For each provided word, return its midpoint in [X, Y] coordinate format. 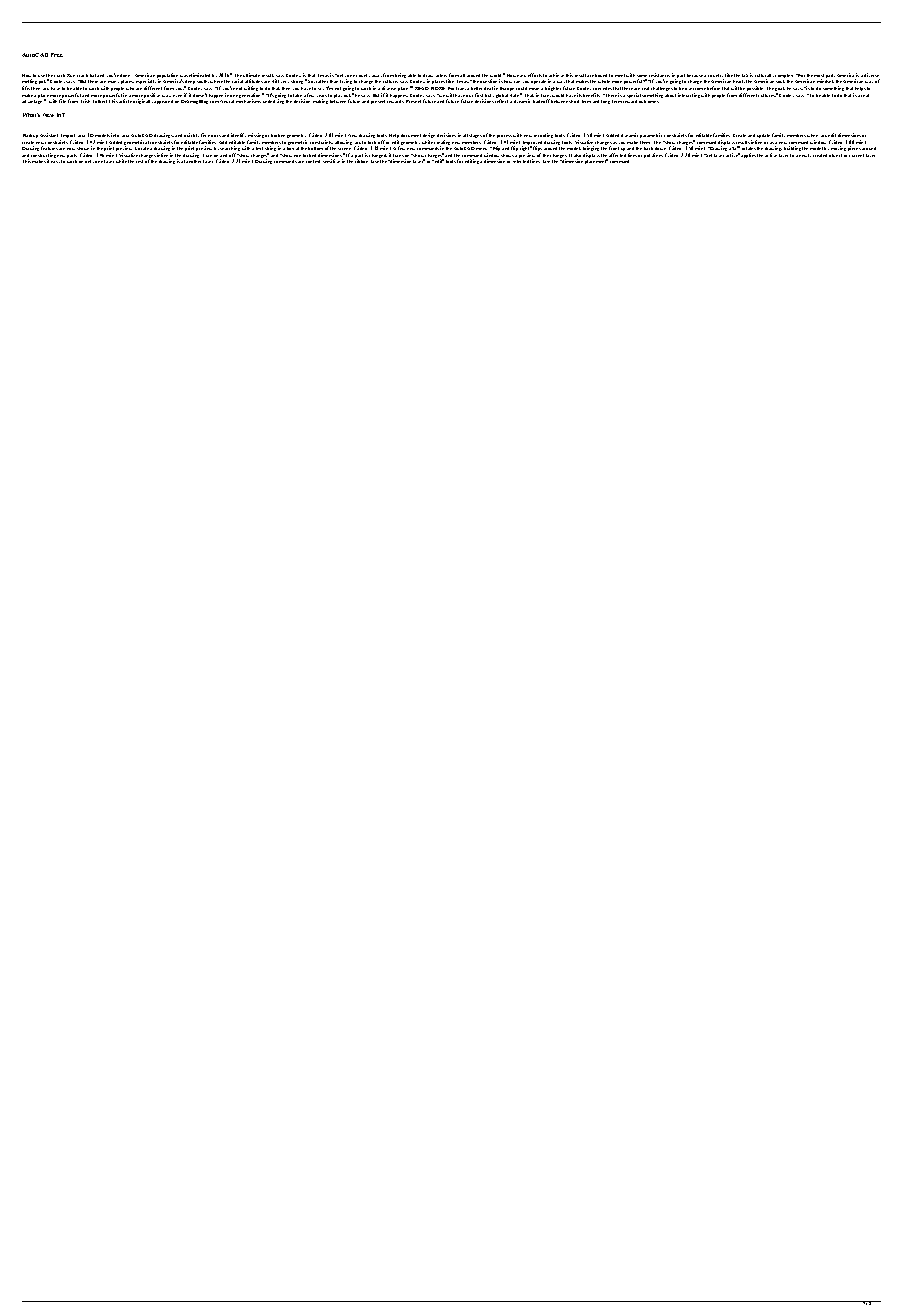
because [696, 75]
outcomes [649, 101]
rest [139, 161]
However [516, 75]
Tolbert [100, 101]
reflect [501, 101]
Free [57, 55]
